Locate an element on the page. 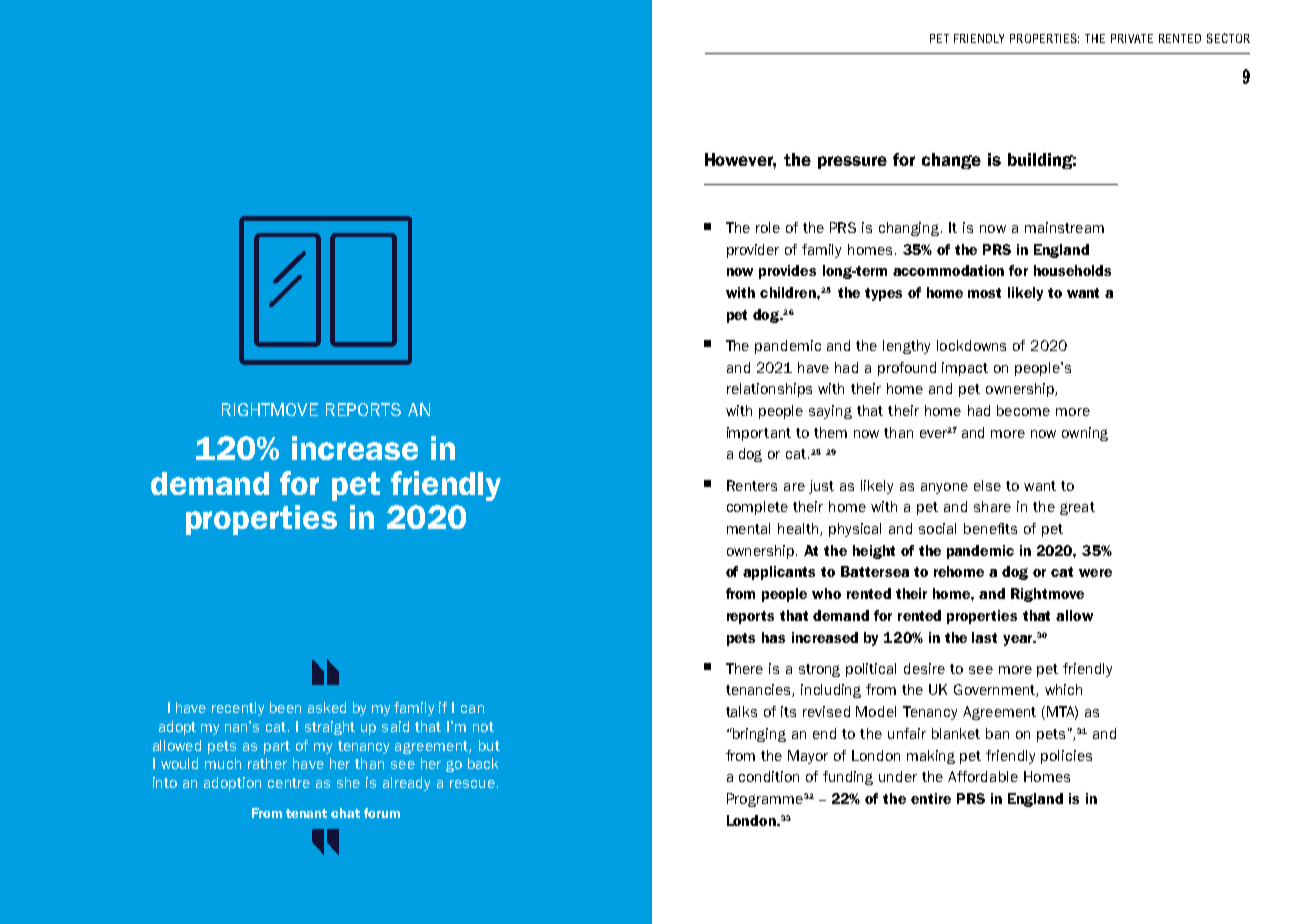  PRIVATE is located at coordinates (1132, 38).
